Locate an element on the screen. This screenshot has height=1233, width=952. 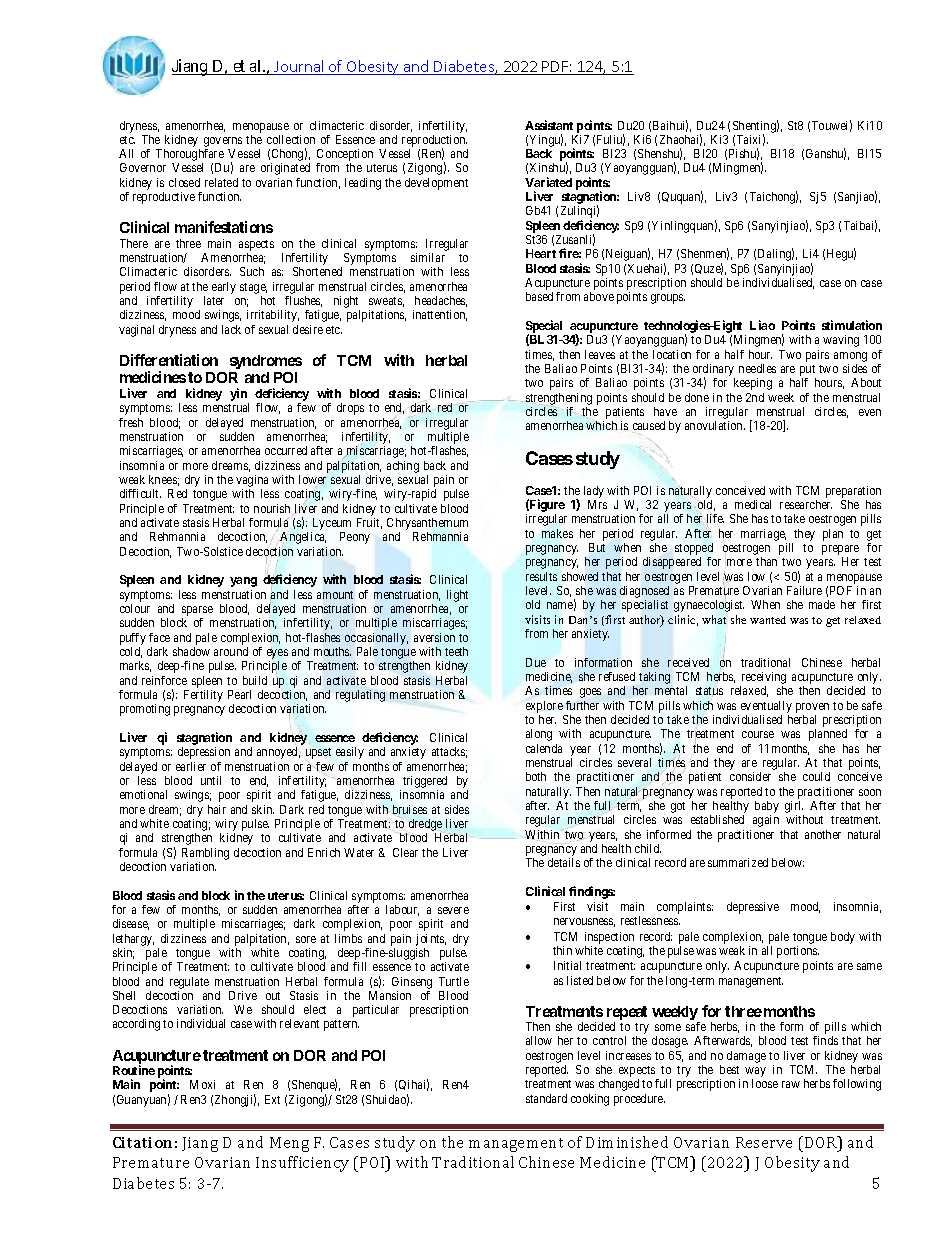
summarized is located at coordinates (738, 862).
